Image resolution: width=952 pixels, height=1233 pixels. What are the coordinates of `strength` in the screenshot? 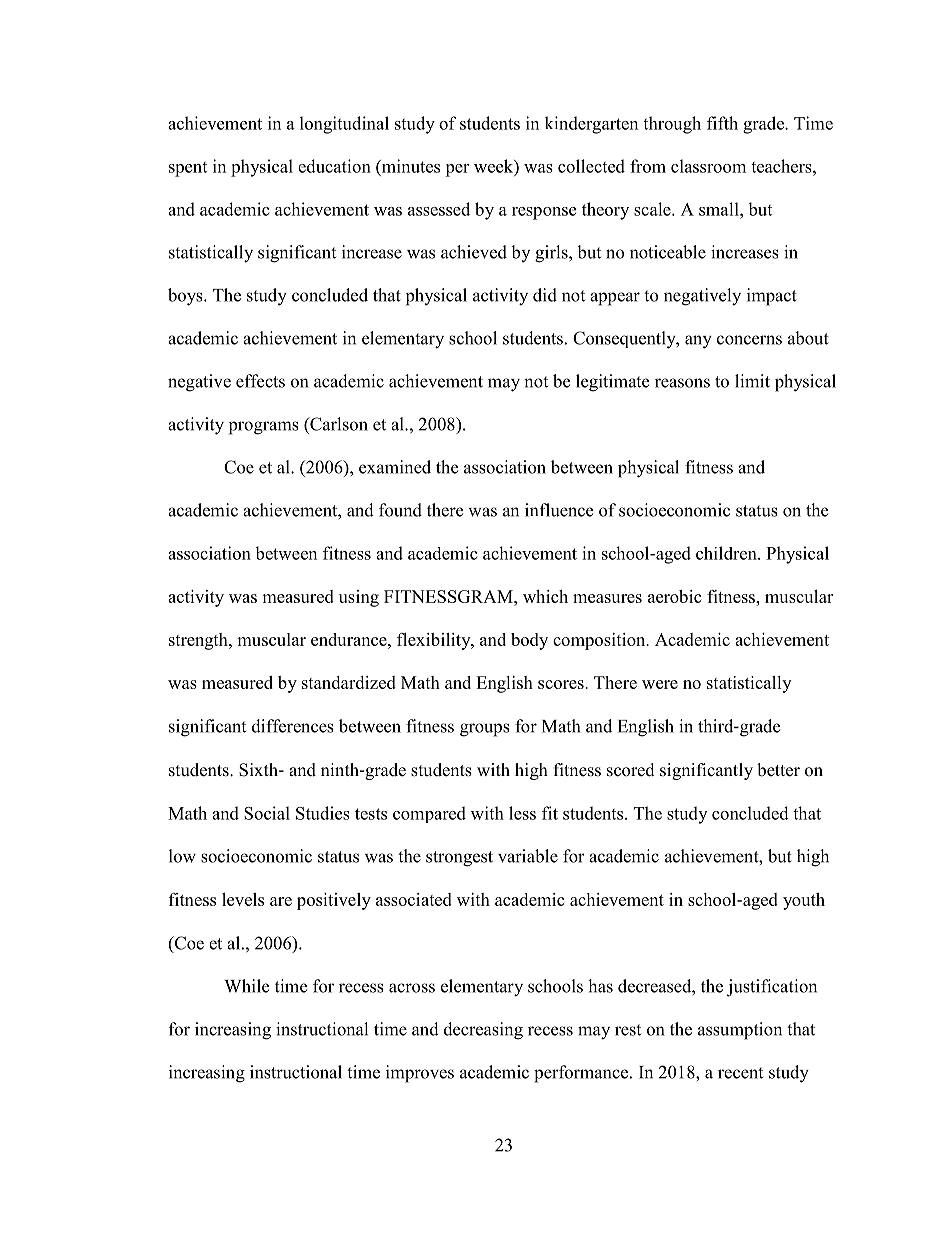 It's located at (199, 641).
